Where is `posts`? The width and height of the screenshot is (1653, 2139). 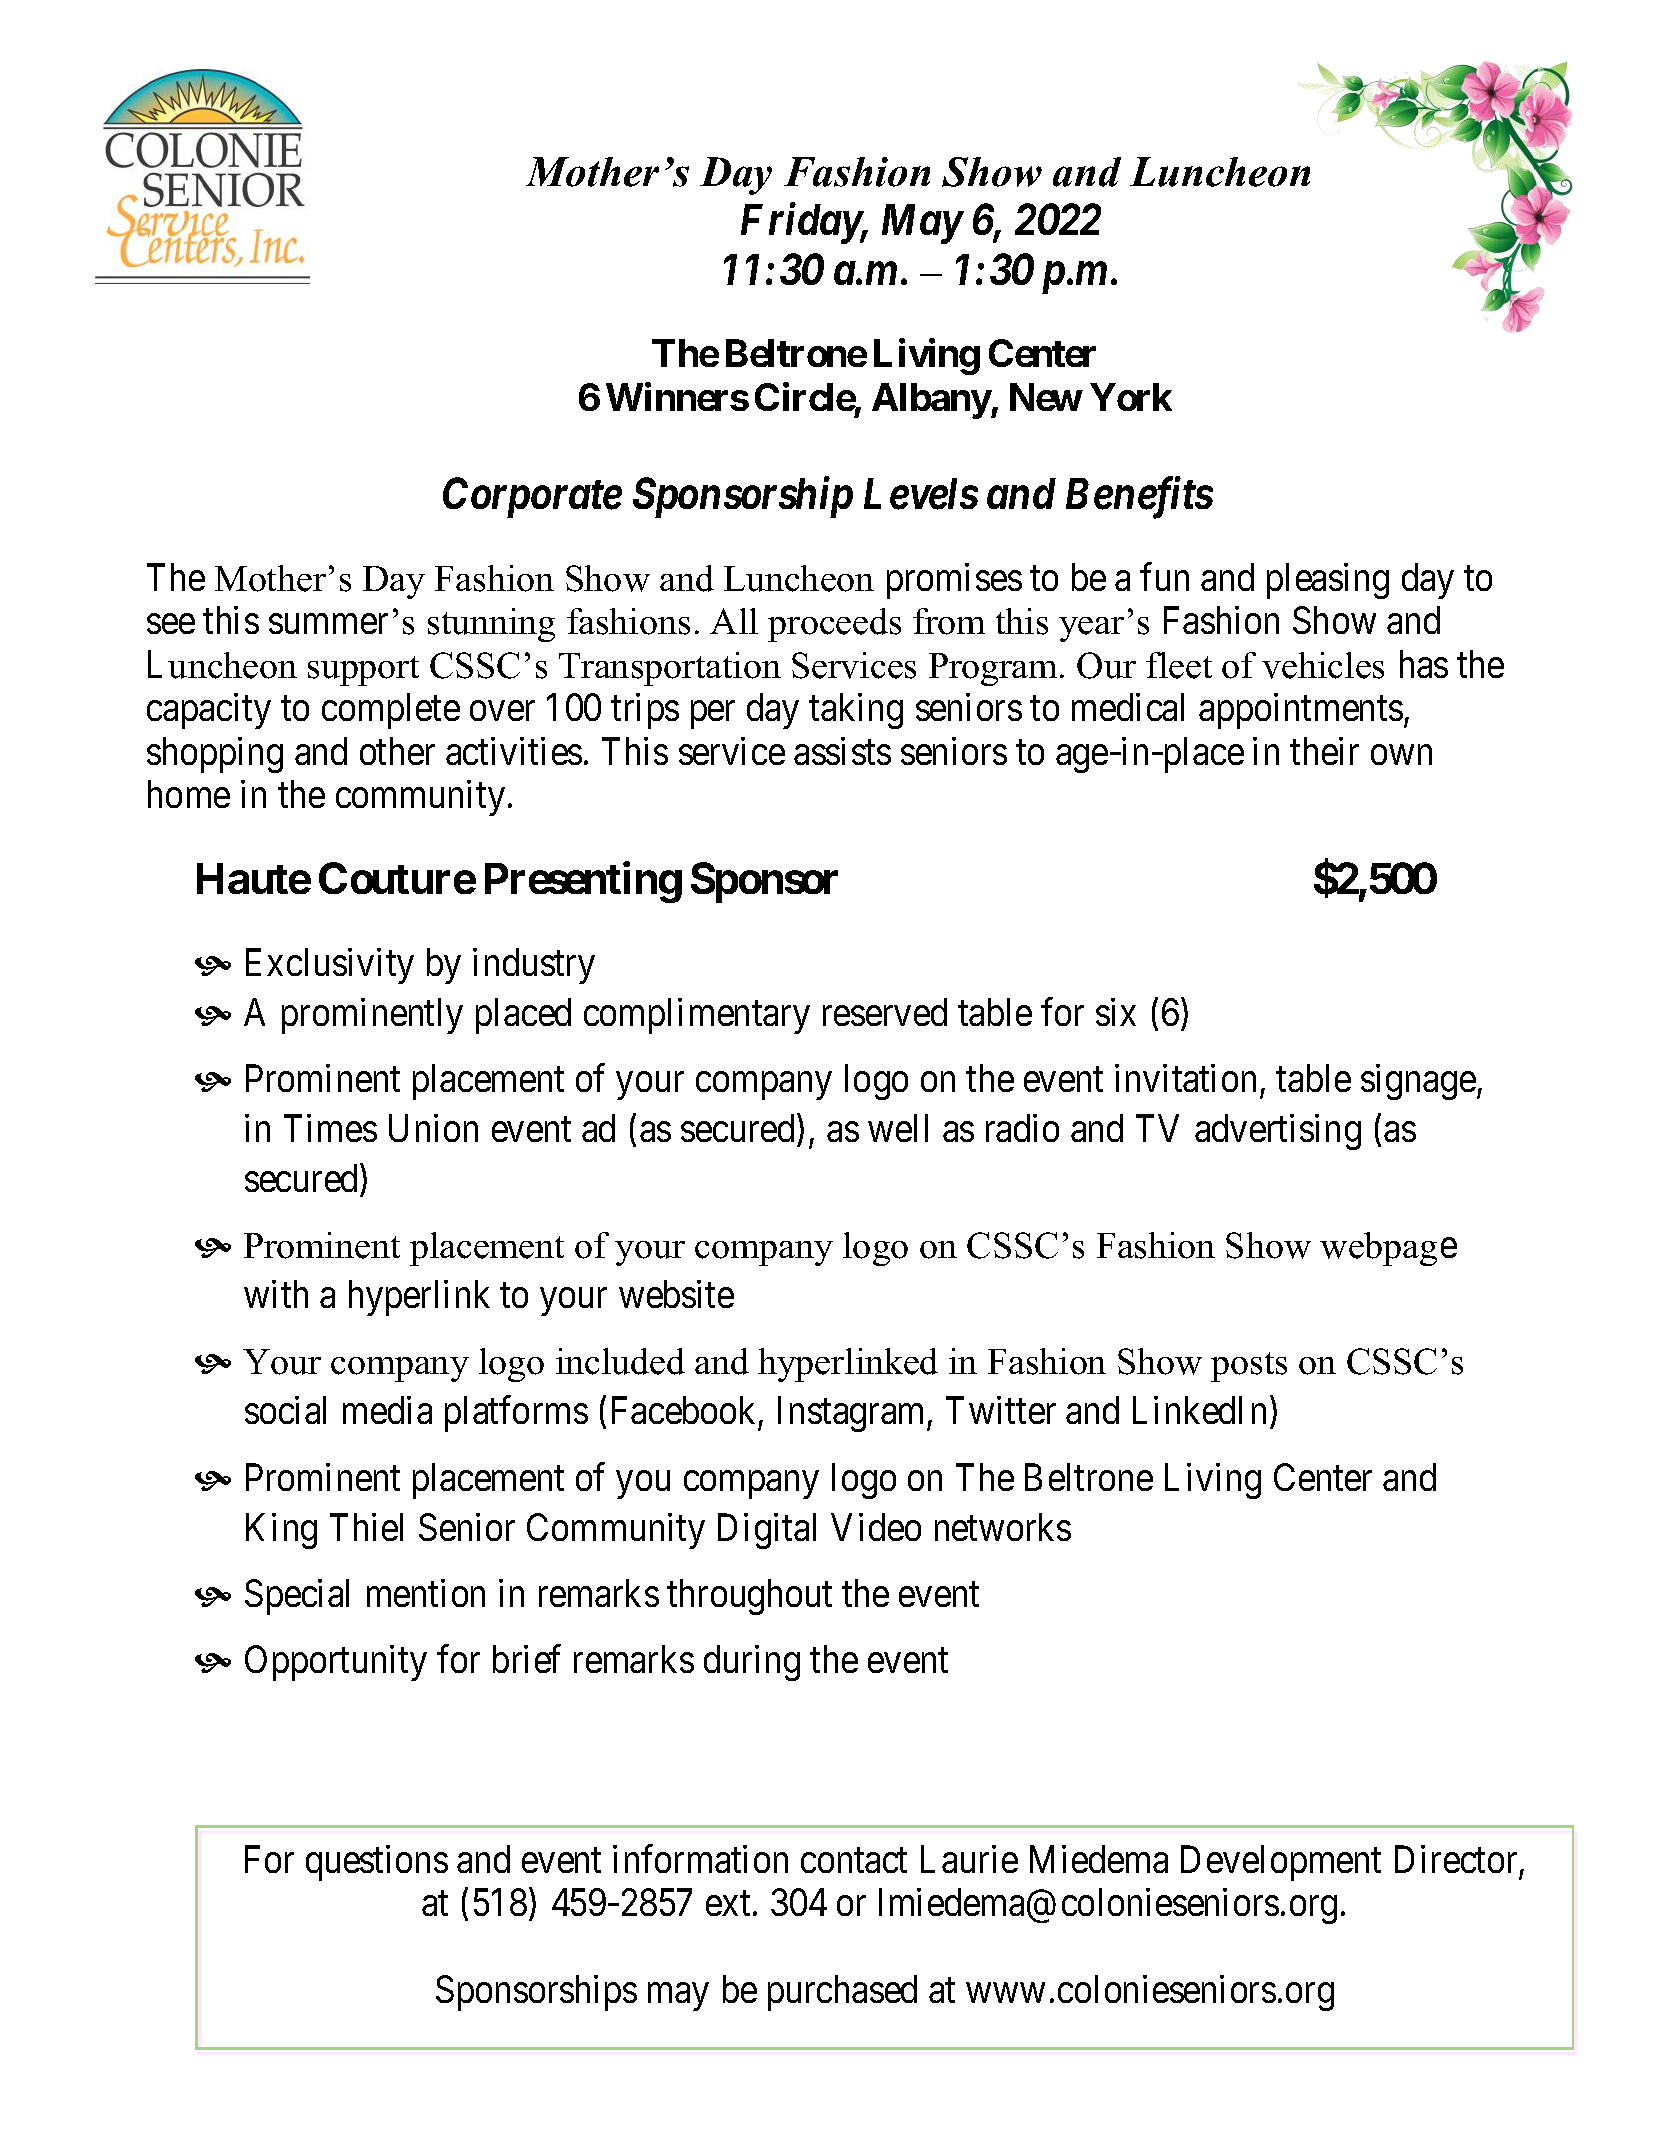 posts is located at coordinates (1249, 1367).
